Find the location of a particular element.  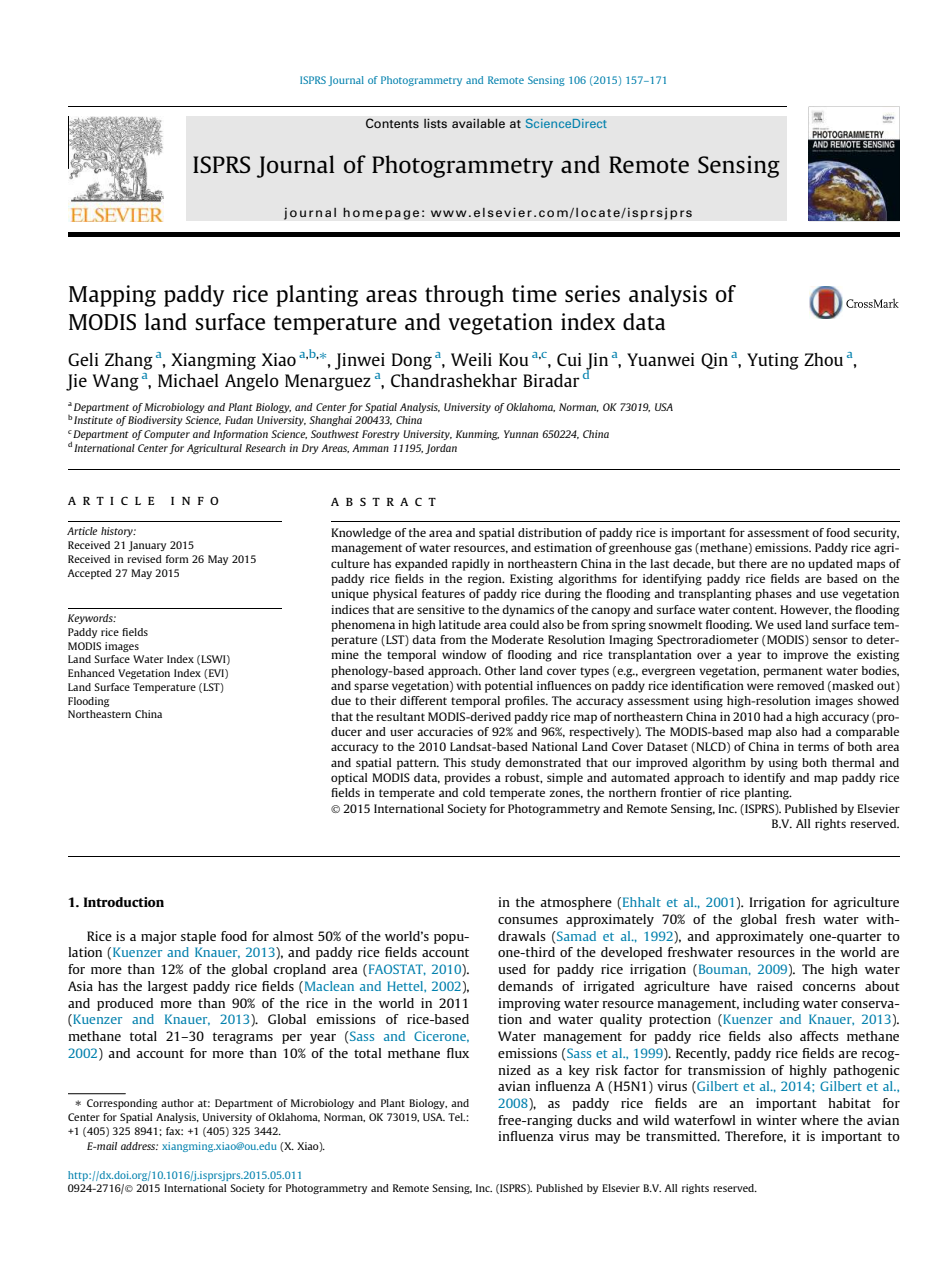

homepage is located at coordinates (381, 213).
